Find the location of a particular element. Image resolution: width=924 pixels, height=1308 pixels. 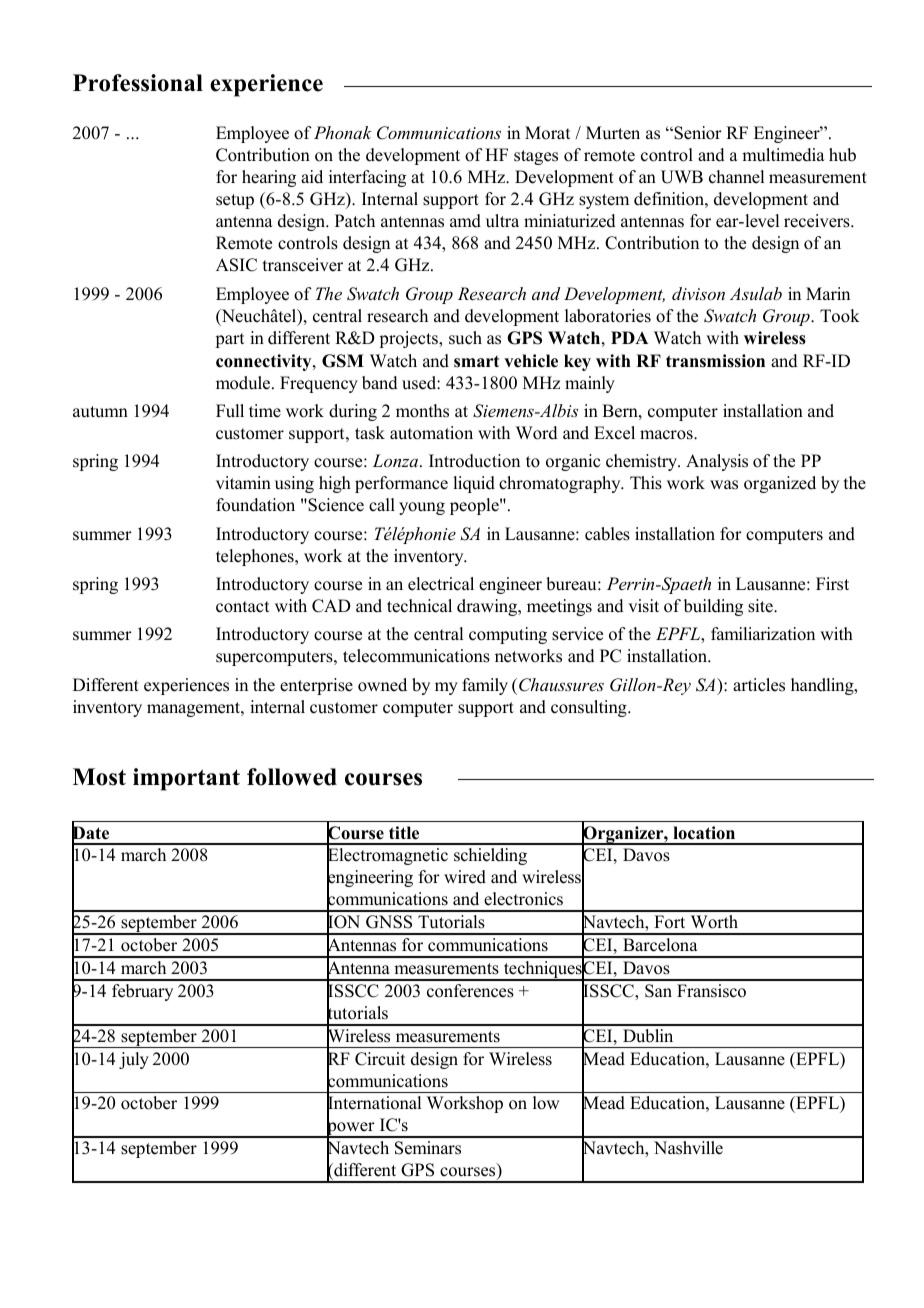

title is located at coordinates (404, 833).
